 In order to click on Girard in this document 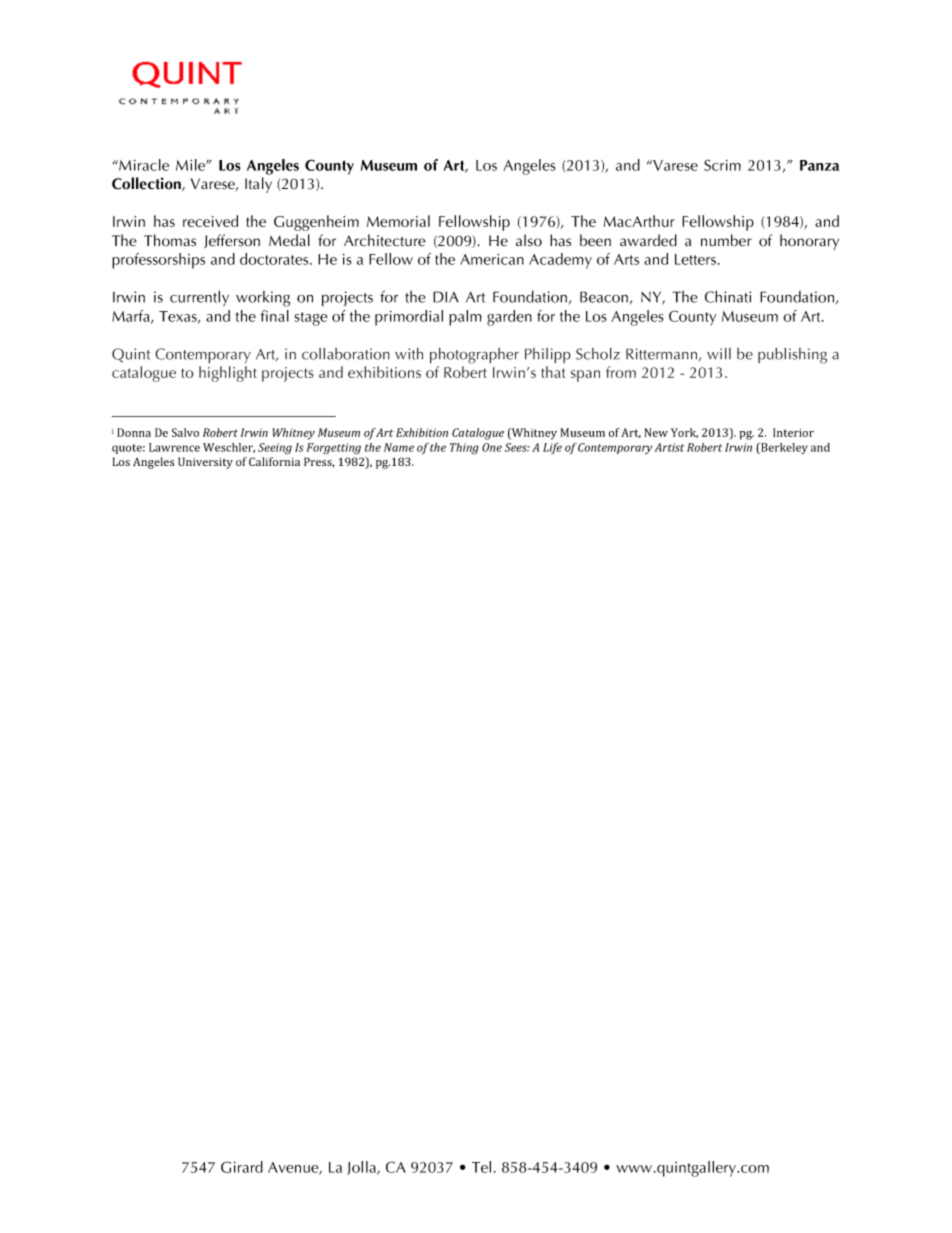, I will do `click(242, 1167)`.
